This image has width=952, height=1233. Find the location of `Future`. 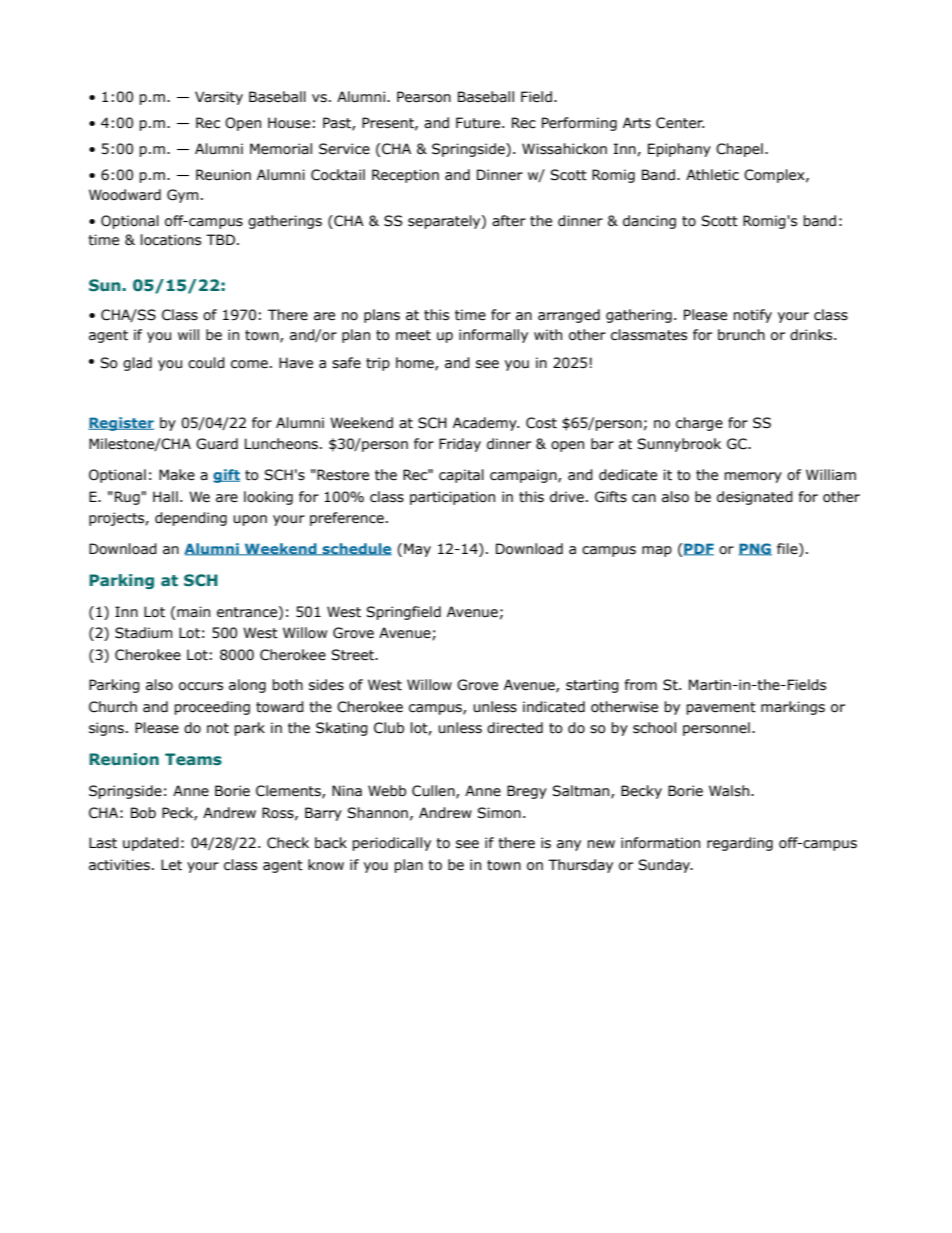

Future is located at coordinates (478, 123).
